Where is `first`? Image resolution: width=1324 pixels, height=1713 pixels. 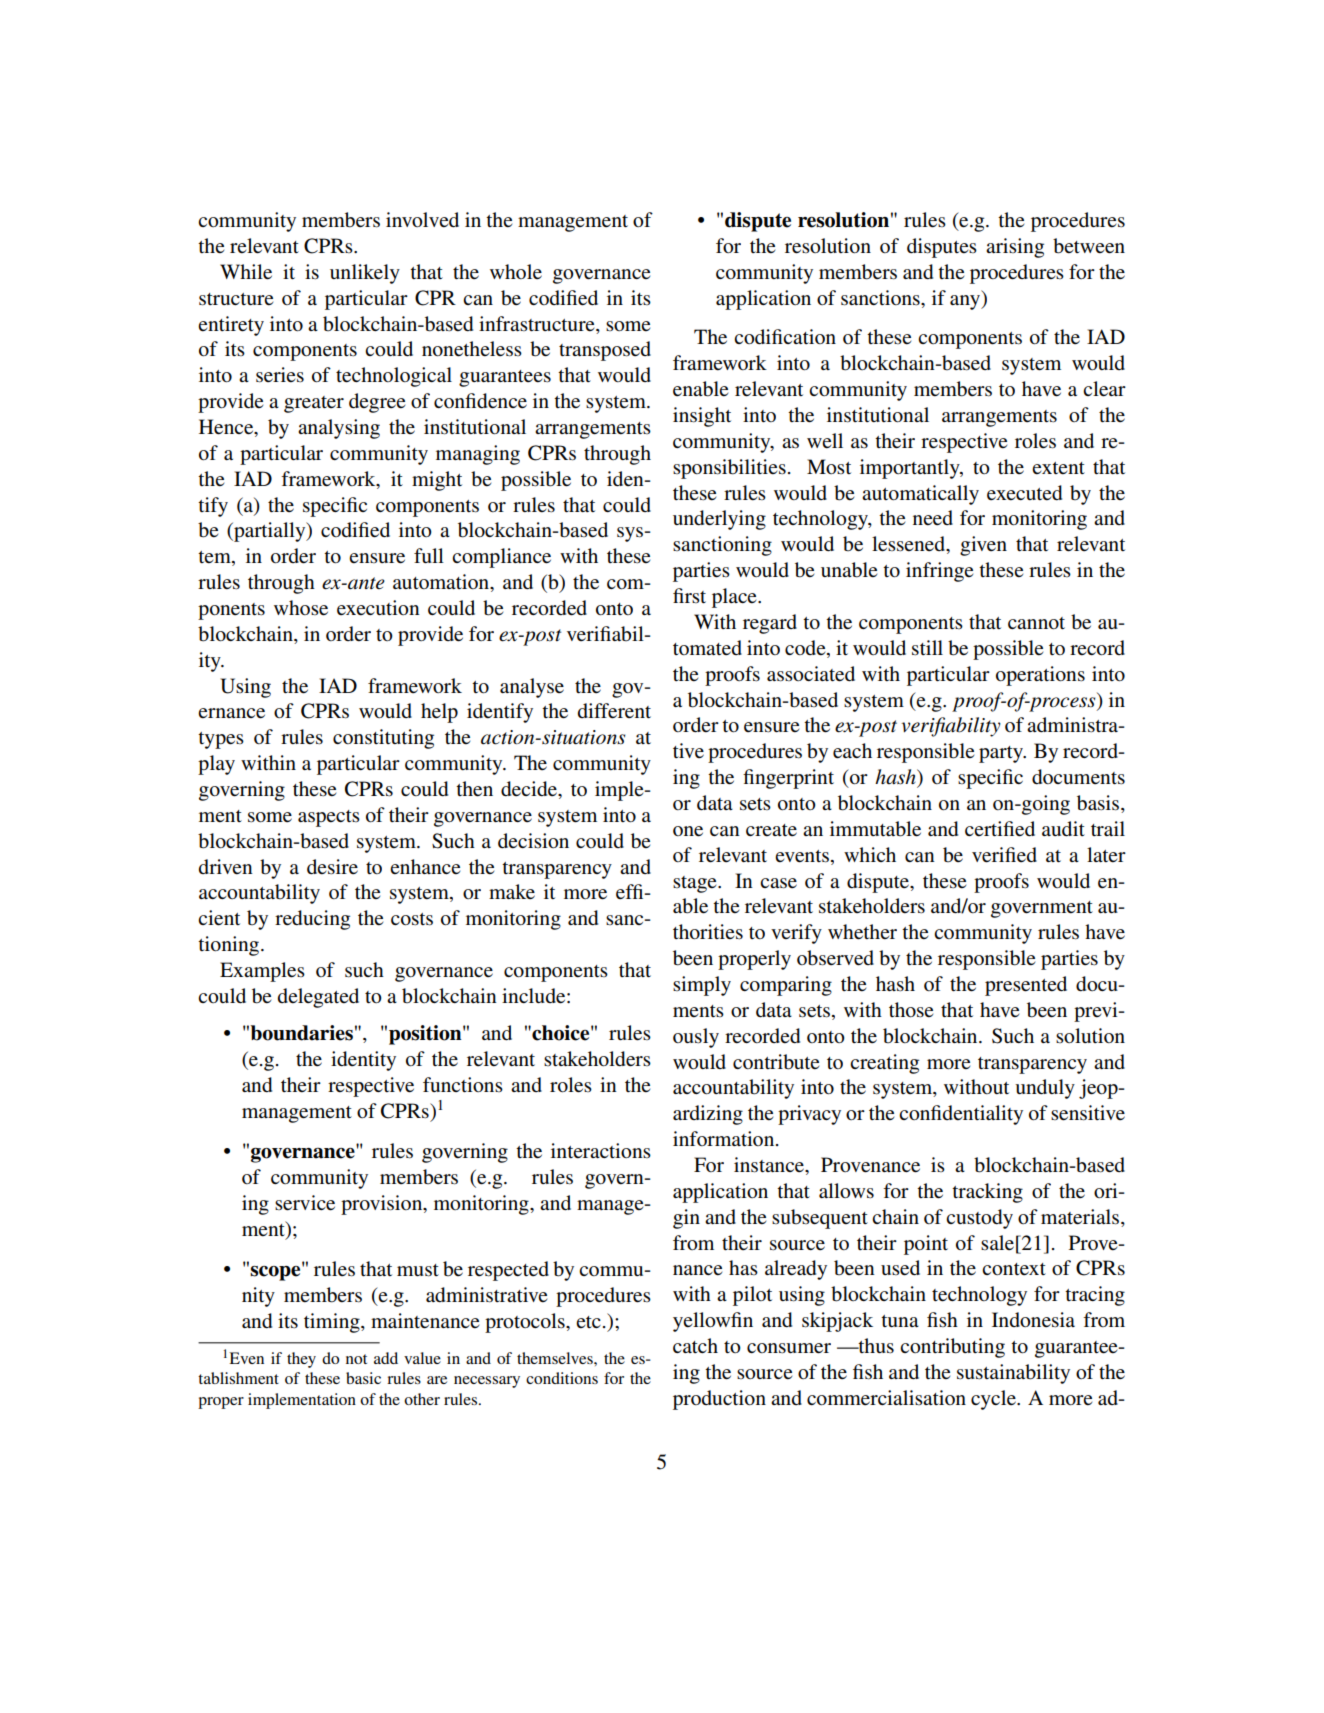
first is located at coordinates (689, 595).
